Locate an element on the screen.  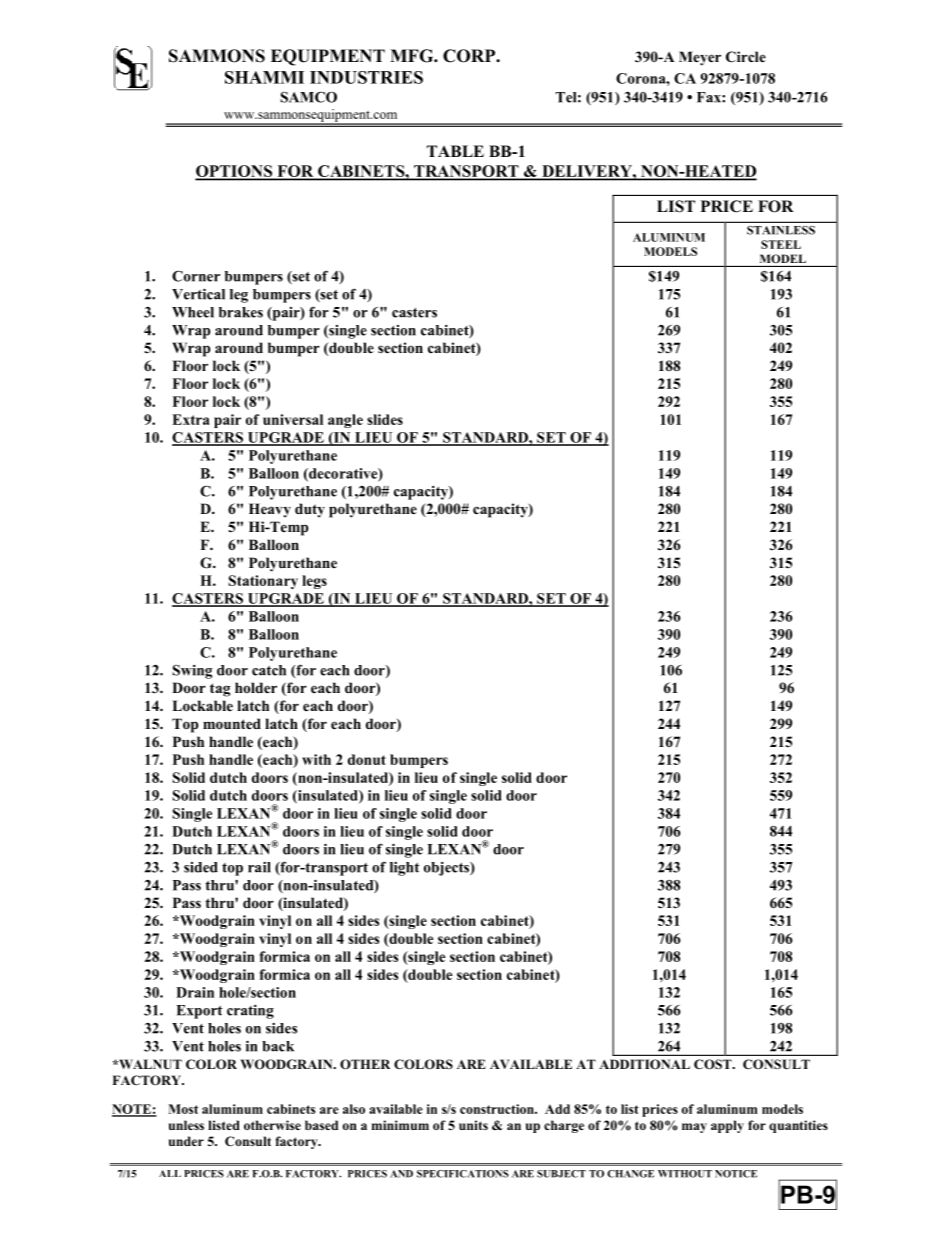
Fax is located at coordinates (710, 97).
